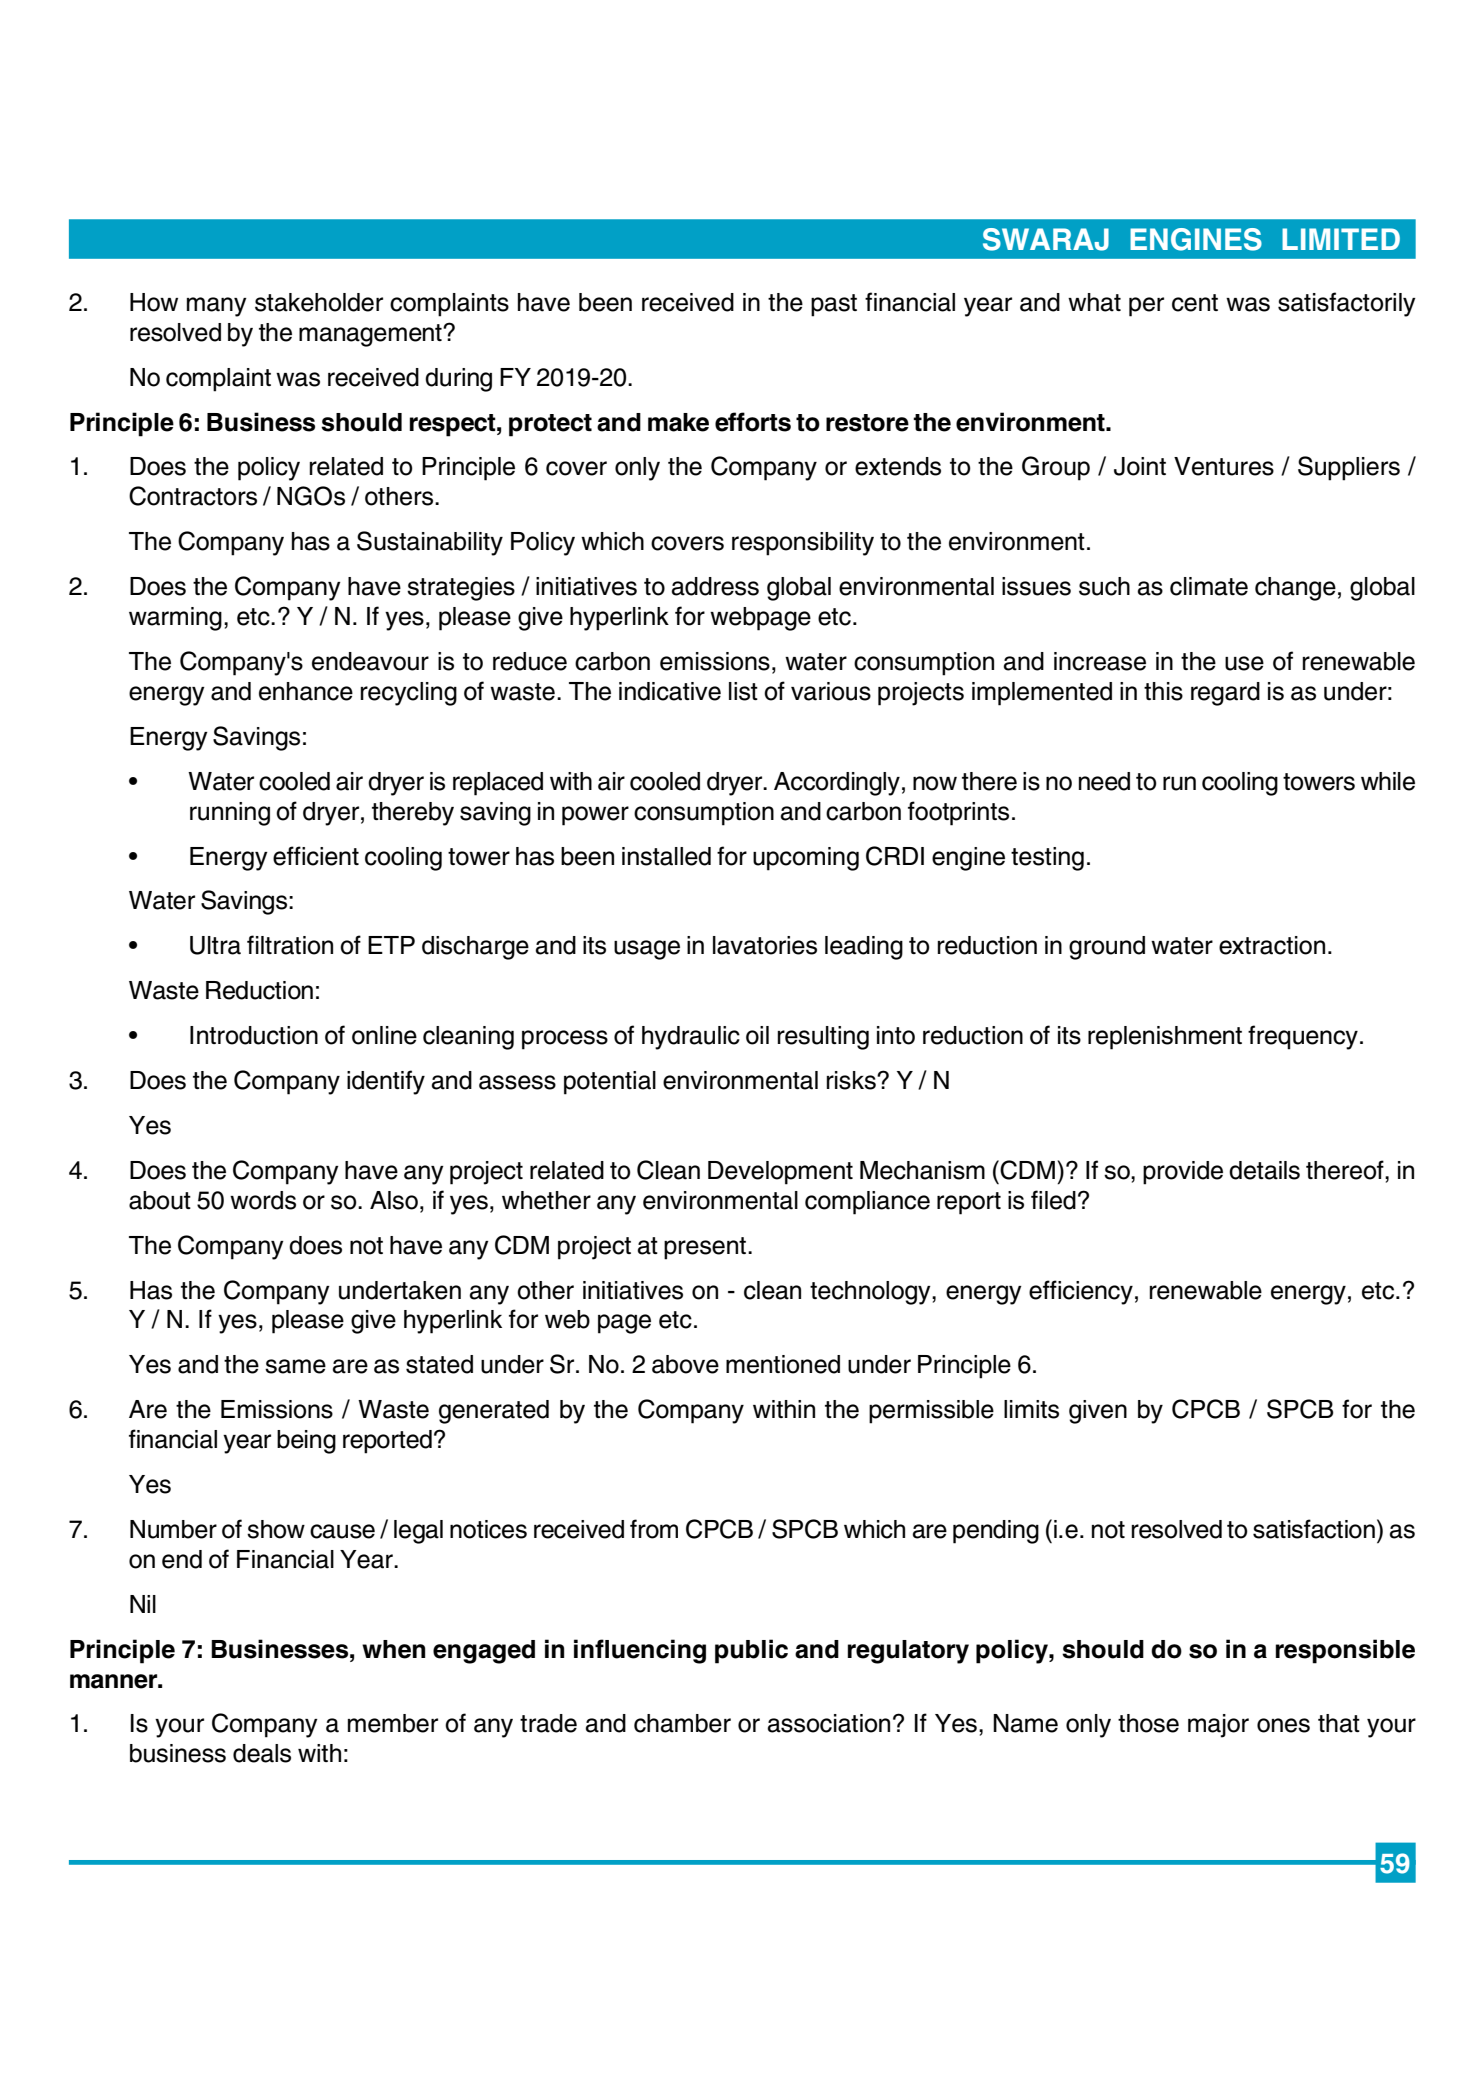 This screenshot has height=2100, width=1484. I want to click on efficiency, so click(1081, 1292).
